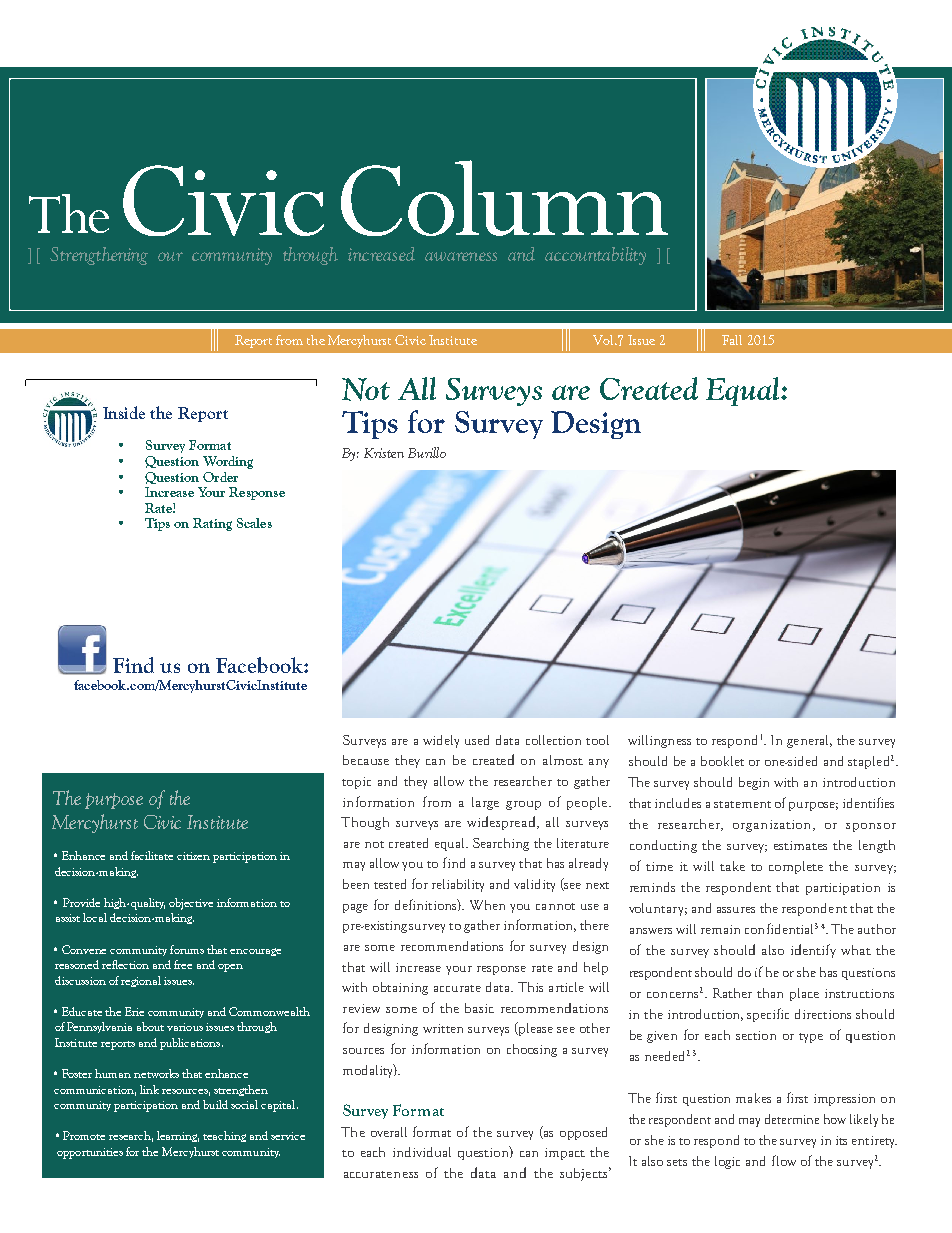 The image size is (952, 1233). Describe the element at coordinates (422, 1152) in the screenshot. I see `individual` at that location.
